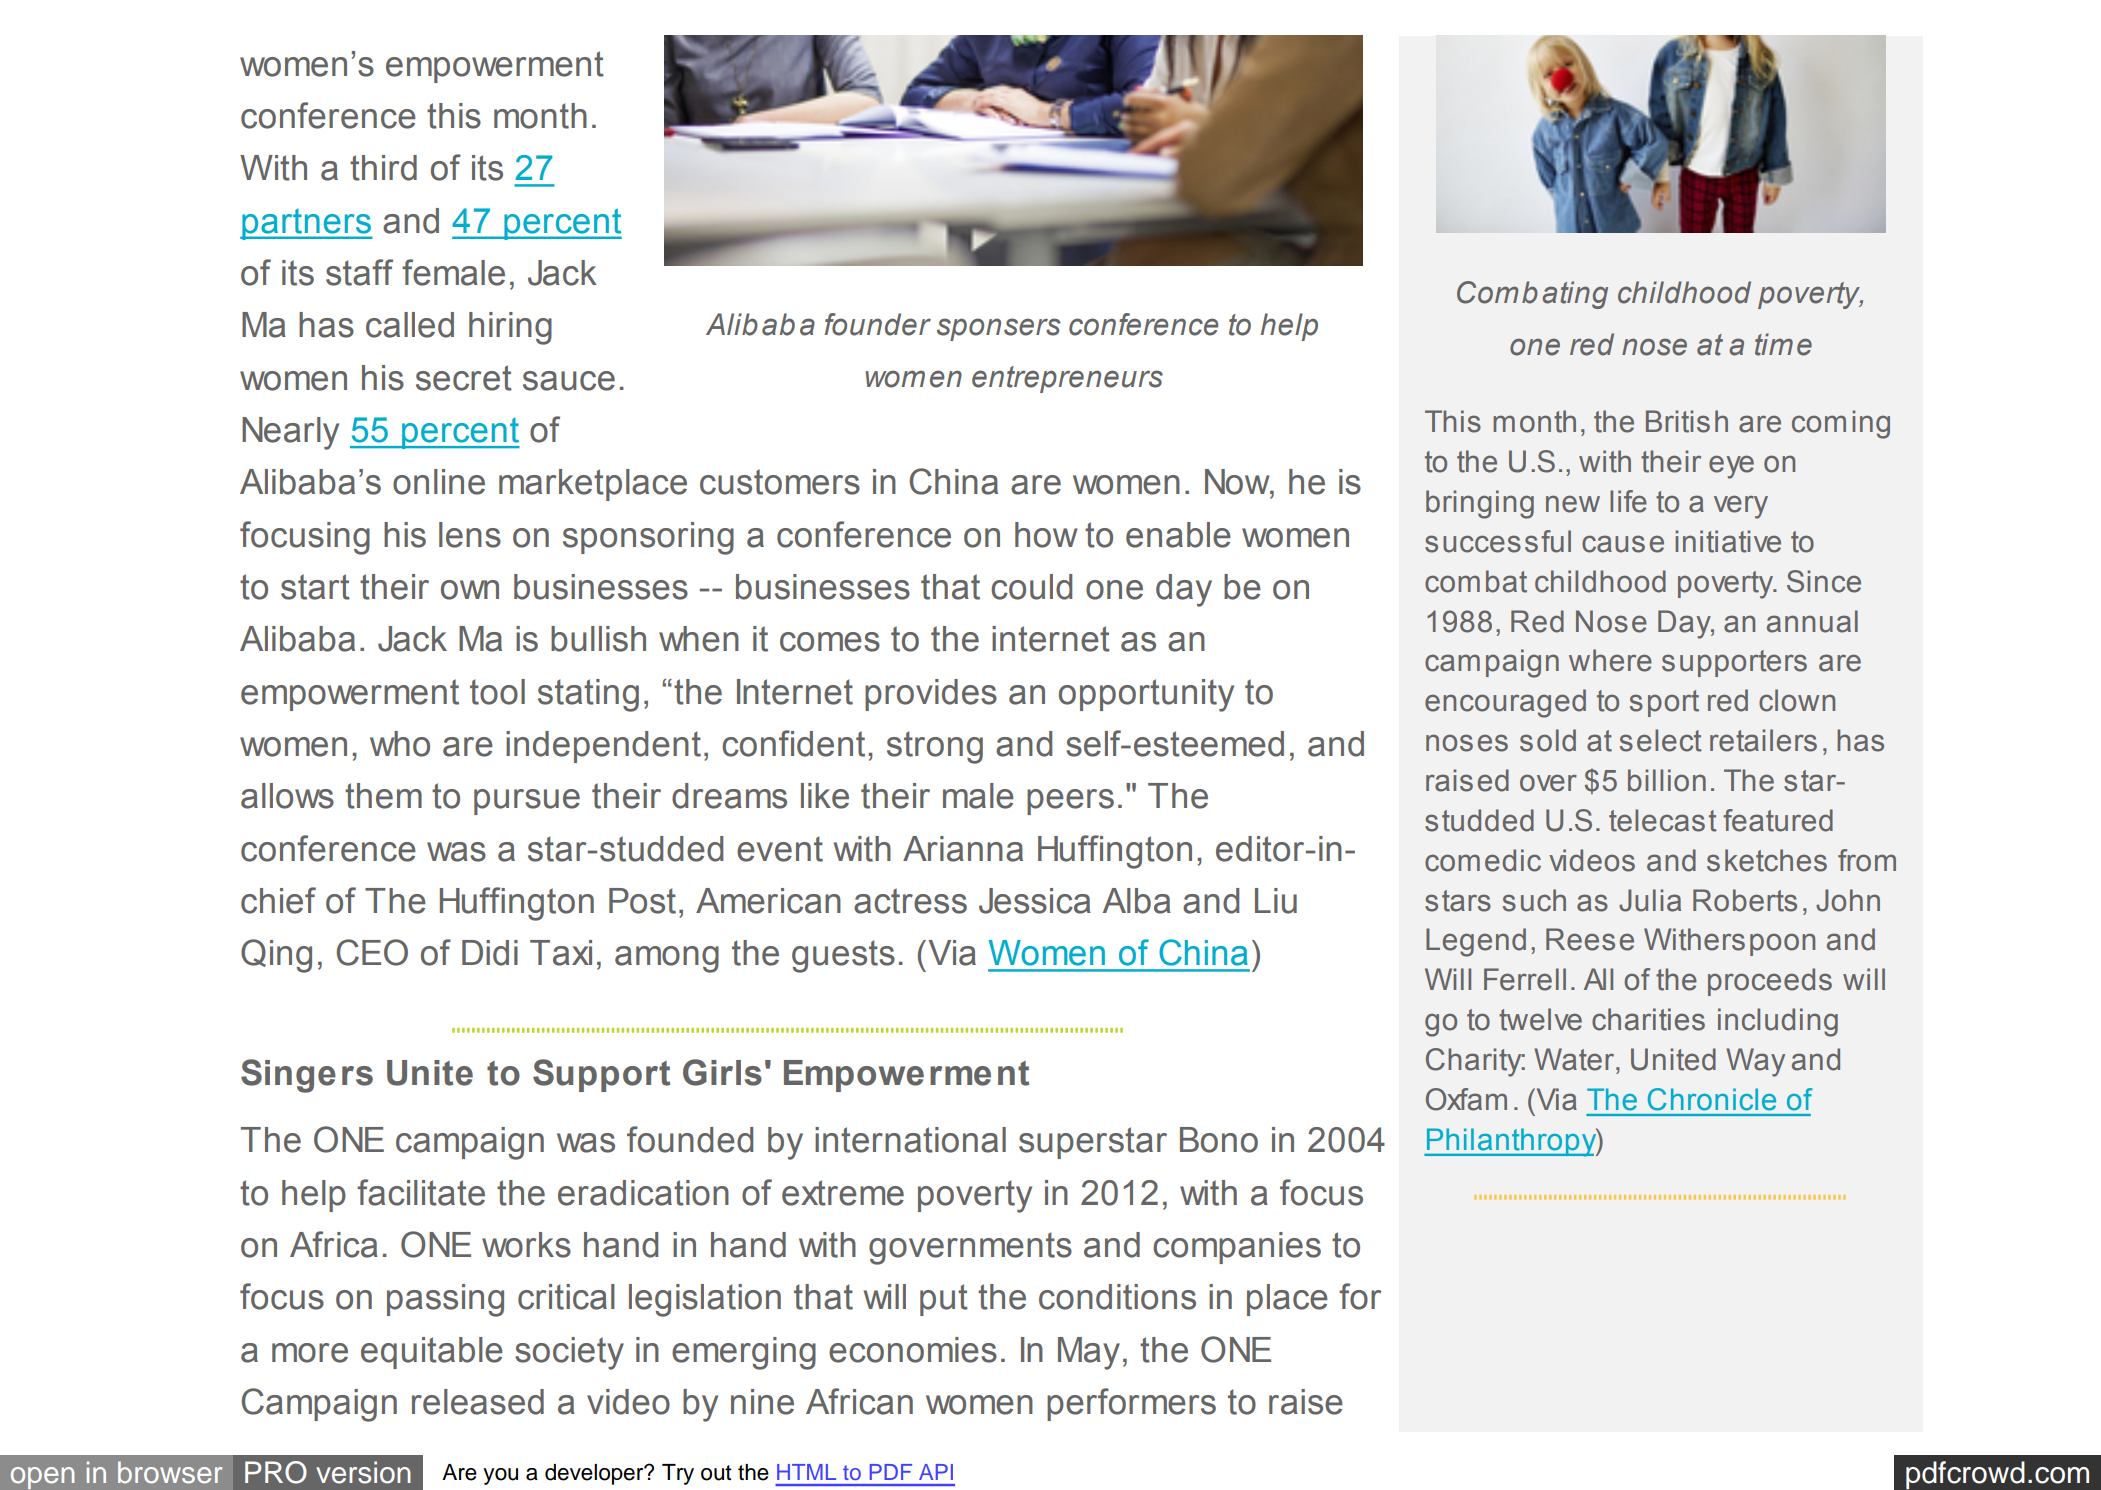 This screenshot has height=1490, width=2101. Describe the element at coordinates (1712, 1099) in the screenshot. I see `Chronicle` at that location.
